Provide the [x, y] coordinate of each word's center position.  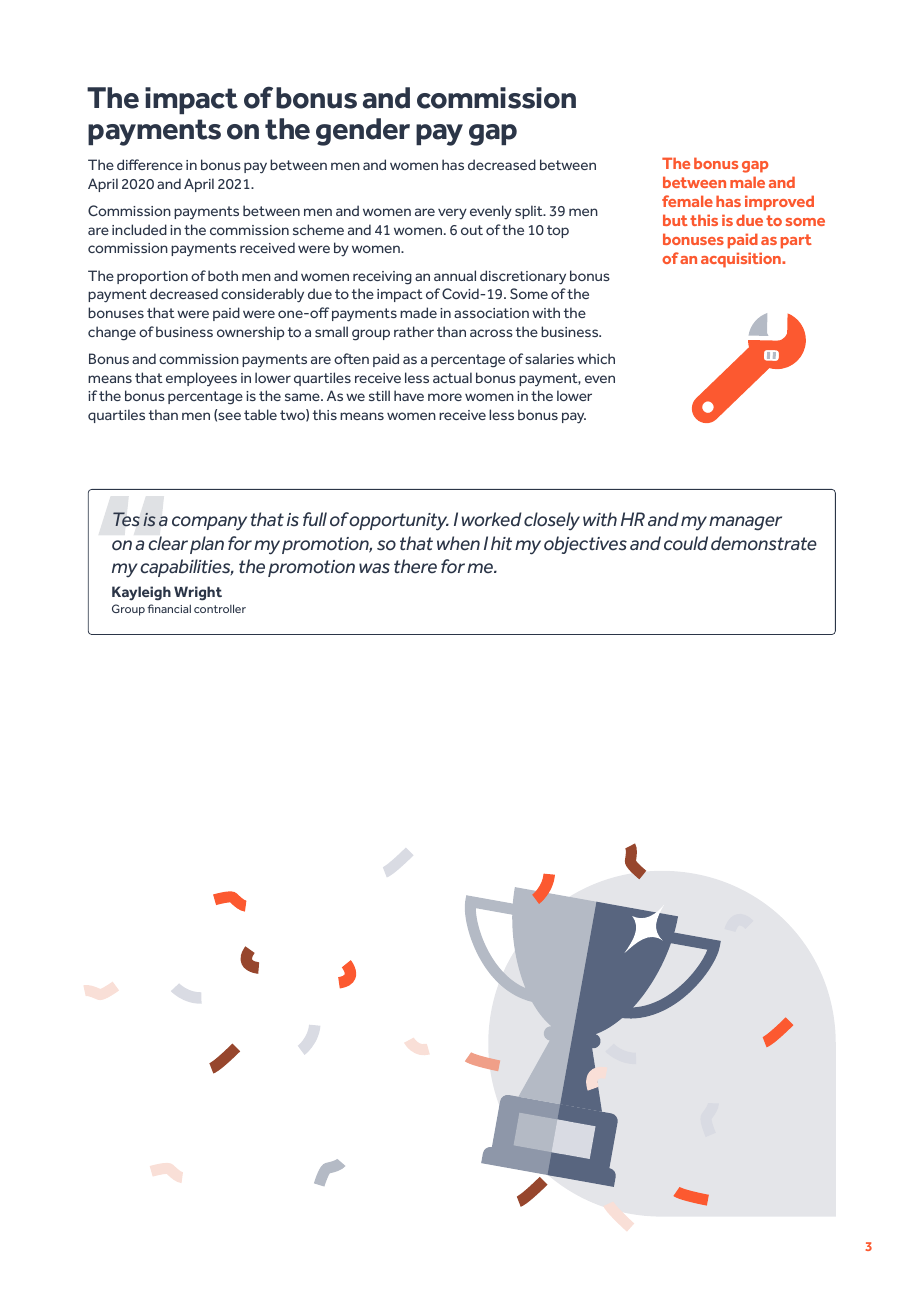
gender [363, 132]
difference [150, 164]
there [415, 566]
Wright [198, 593]
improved [779, 203]
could [686, 543]
